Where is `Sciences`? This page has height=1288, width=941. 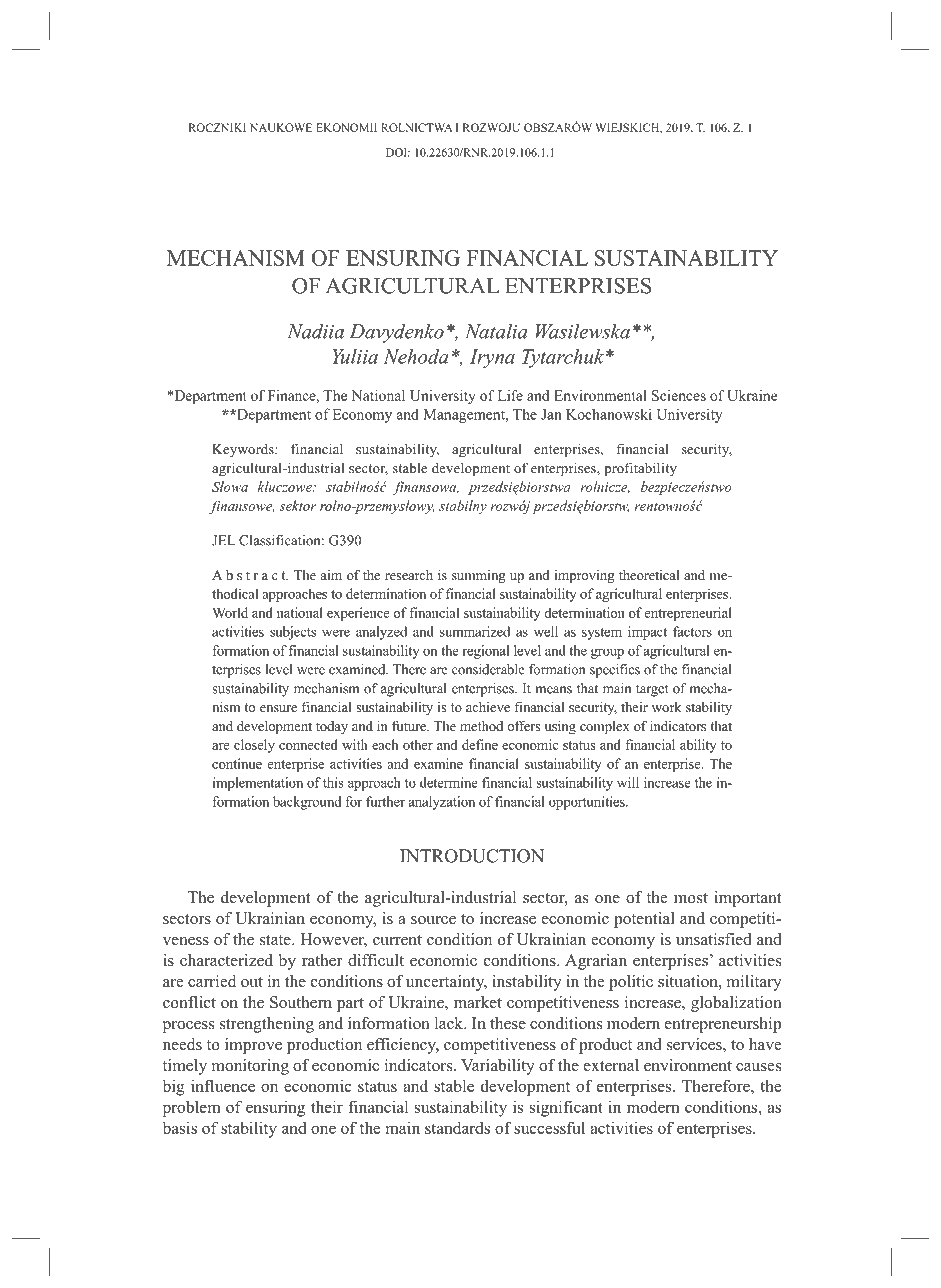
Sciences is located at coordinates (679, 395).
